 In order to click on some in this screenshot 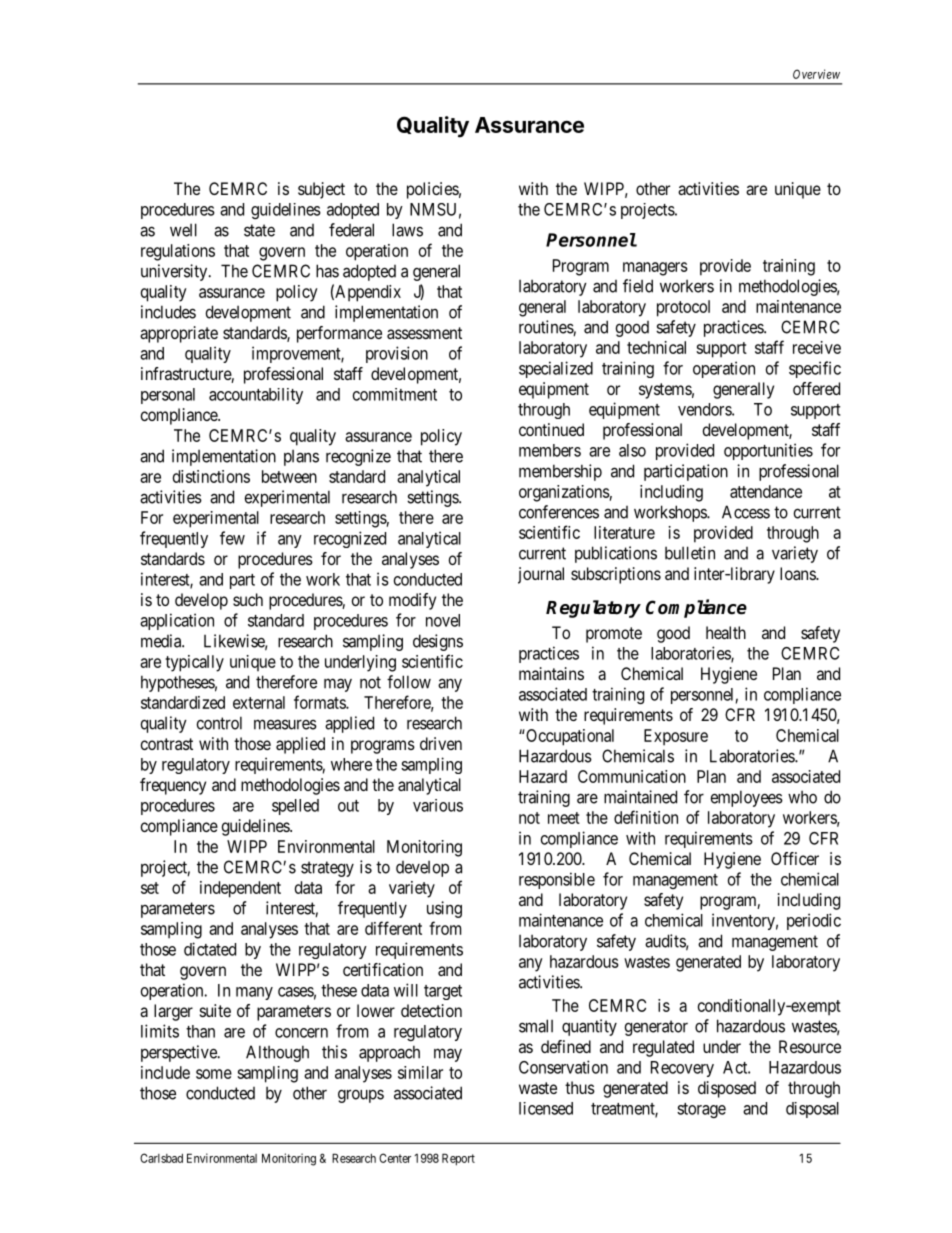, I will do `click(214, 1074)`.
